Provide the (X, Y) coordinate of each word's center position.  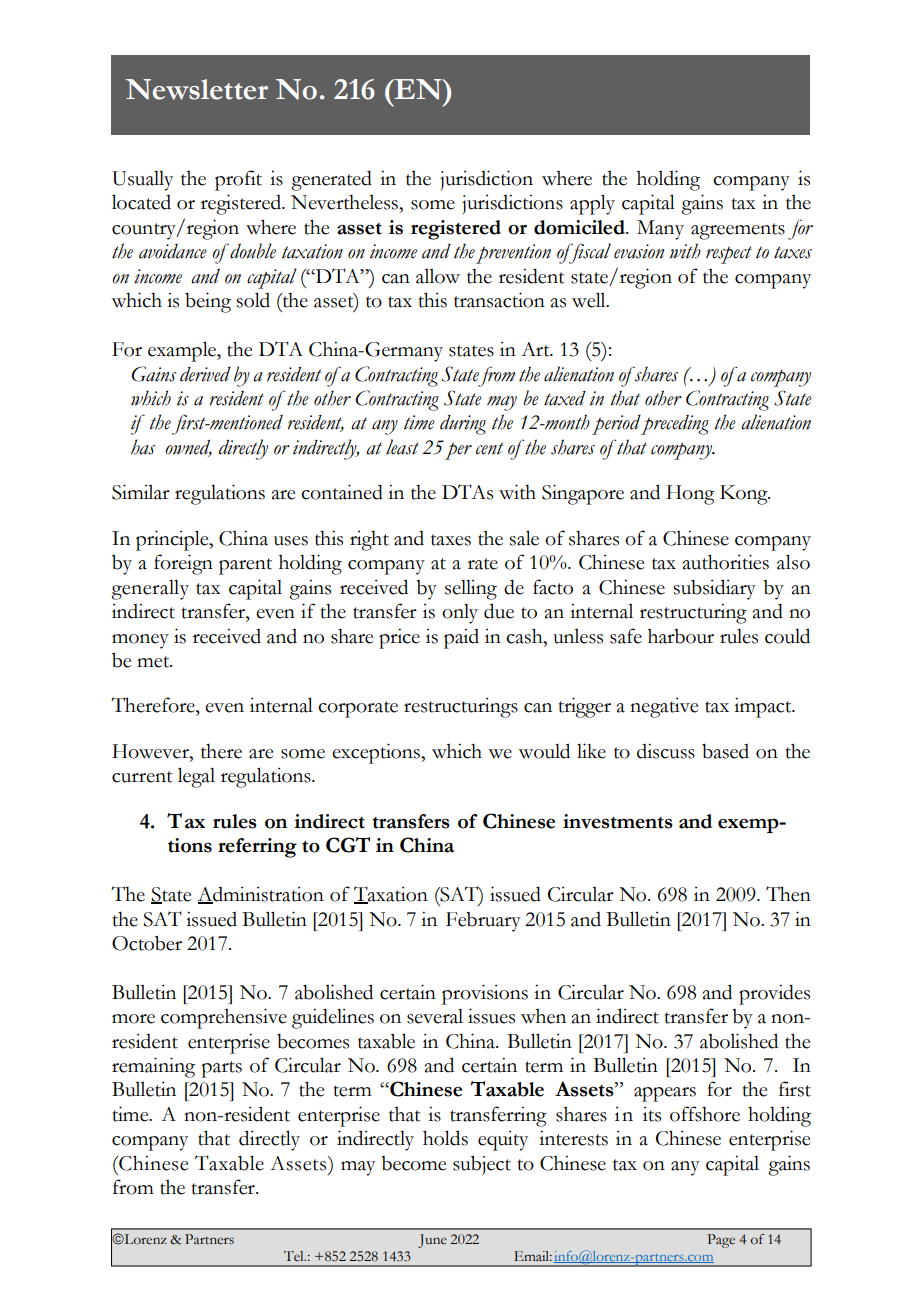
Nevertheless (345, 202)
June (432, 1241)
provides (774, 994)
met (154, 662)
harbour (681, 636)
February (483, 922)
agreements (738, 231)
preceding (674, 424)
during (463, 425)
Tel (295, 1256)
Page (721, 1241)
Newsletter (197, 89)
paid (461, 638)
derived (205, 374)
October (147, 943)
